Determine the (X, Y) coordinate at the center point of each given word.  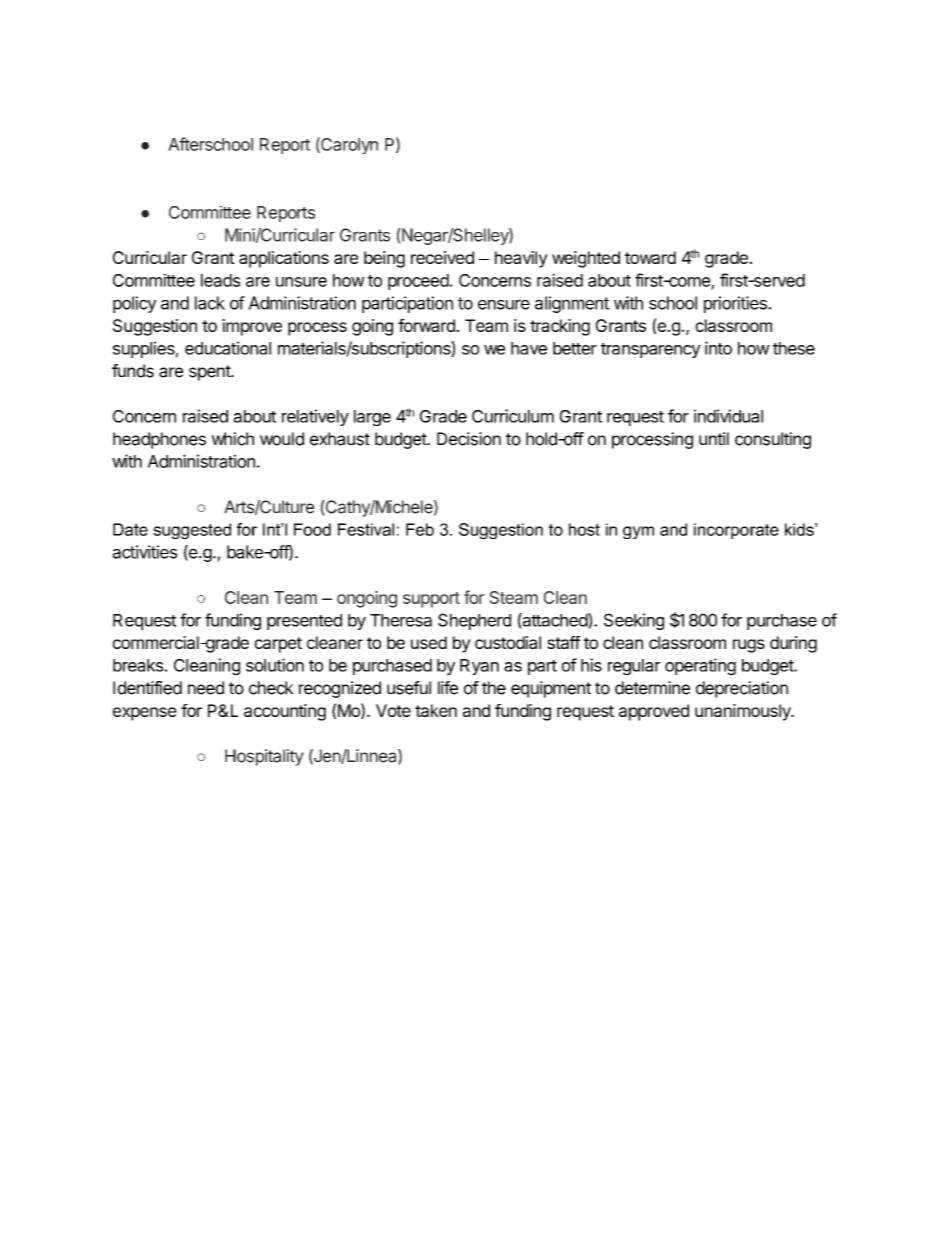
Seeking (634, 621)
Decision (469, 439)
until (714, 438)
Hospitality (264, 757)
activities (145, 552)
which (232, 439)
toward (650, 257)
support (431, 600)
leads (220, 280)
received (442, 257)
